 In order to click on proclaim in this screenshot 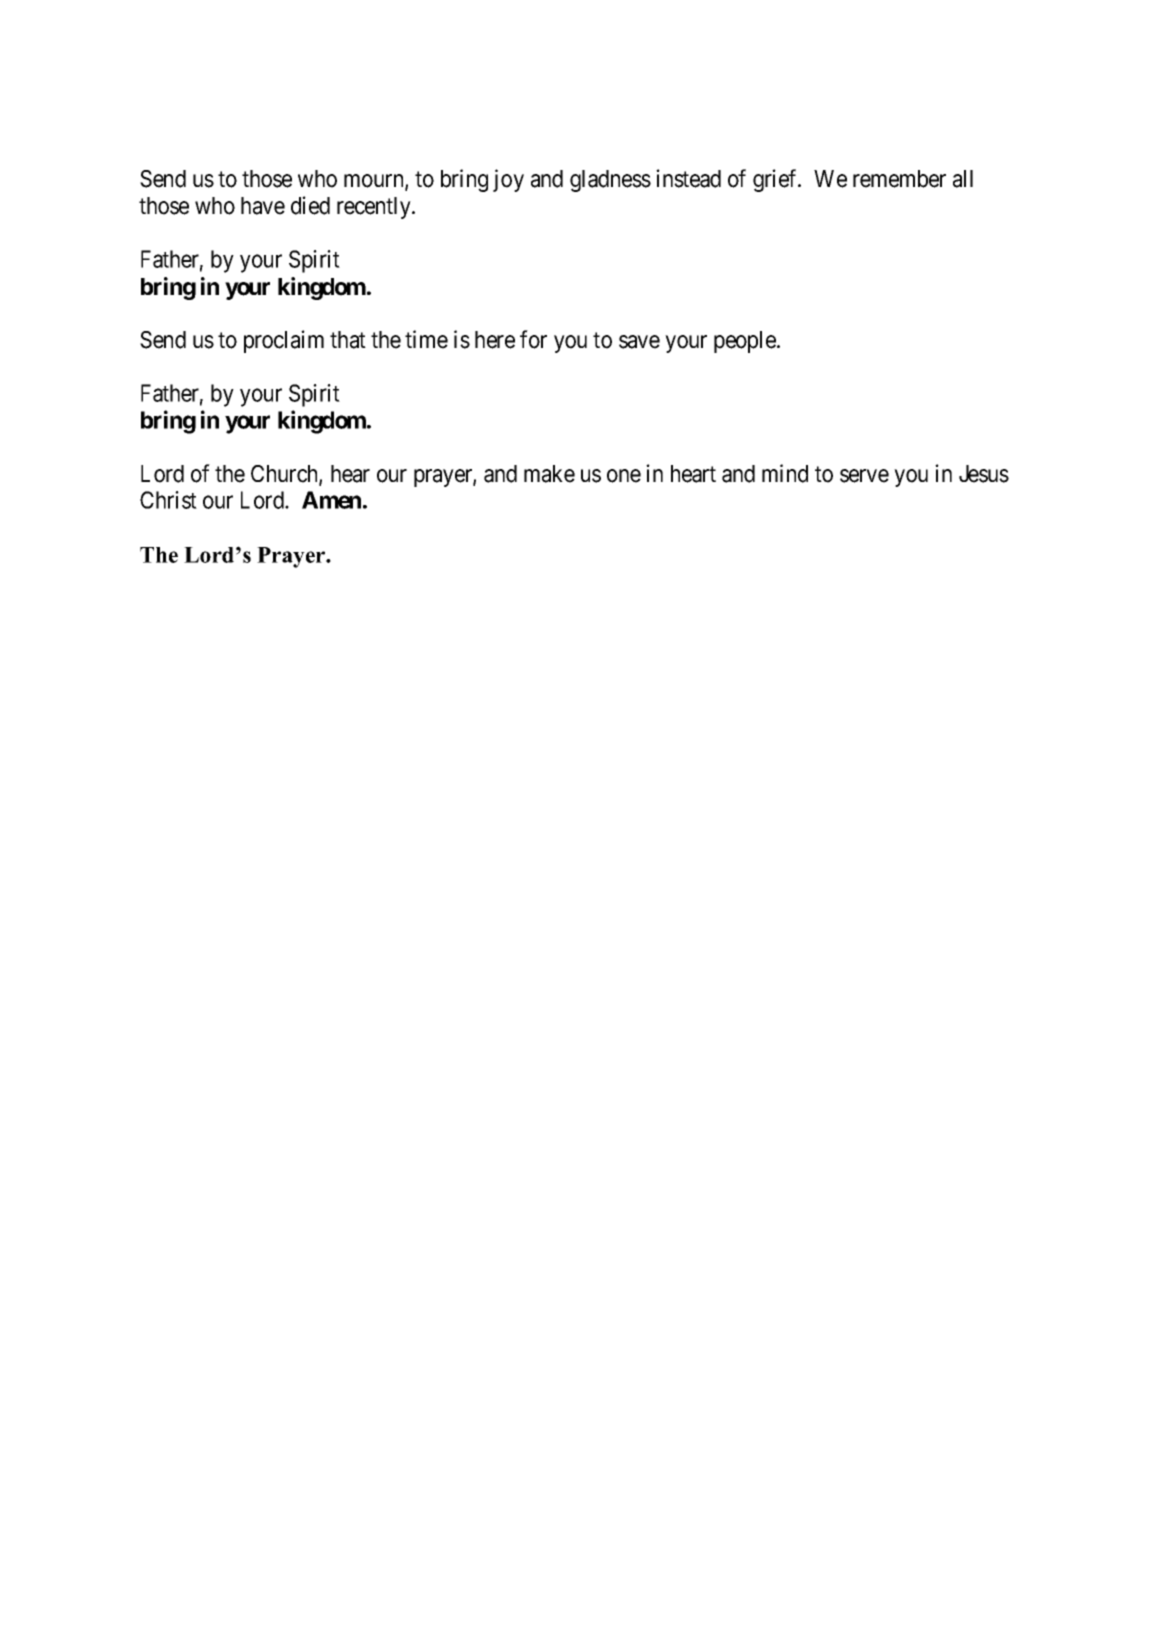, I will do `click(284, 341)`.
